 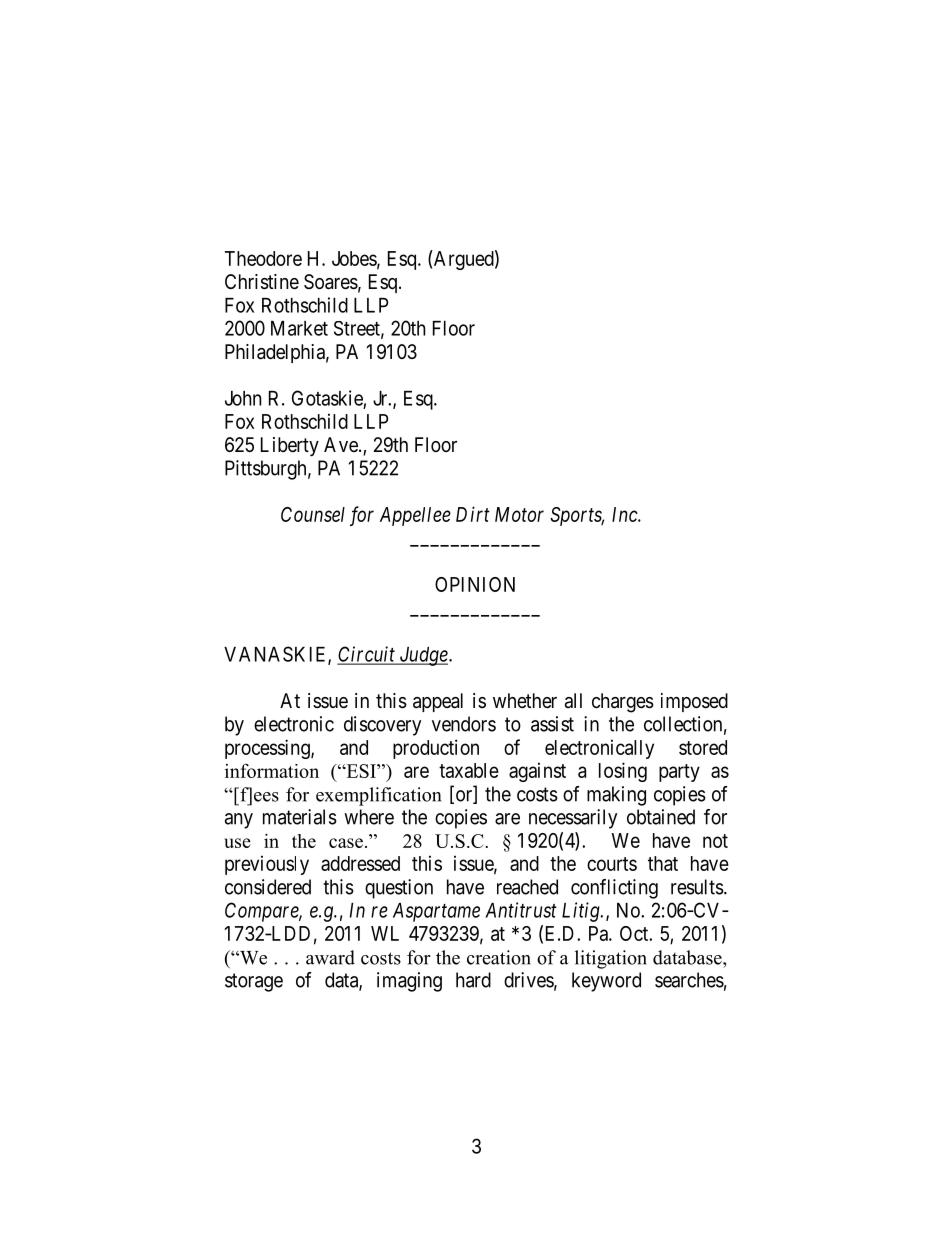 What do you see at coordinates (299, 328) in the screenshot?
I see `Market` at bounding box center [299, 328].
